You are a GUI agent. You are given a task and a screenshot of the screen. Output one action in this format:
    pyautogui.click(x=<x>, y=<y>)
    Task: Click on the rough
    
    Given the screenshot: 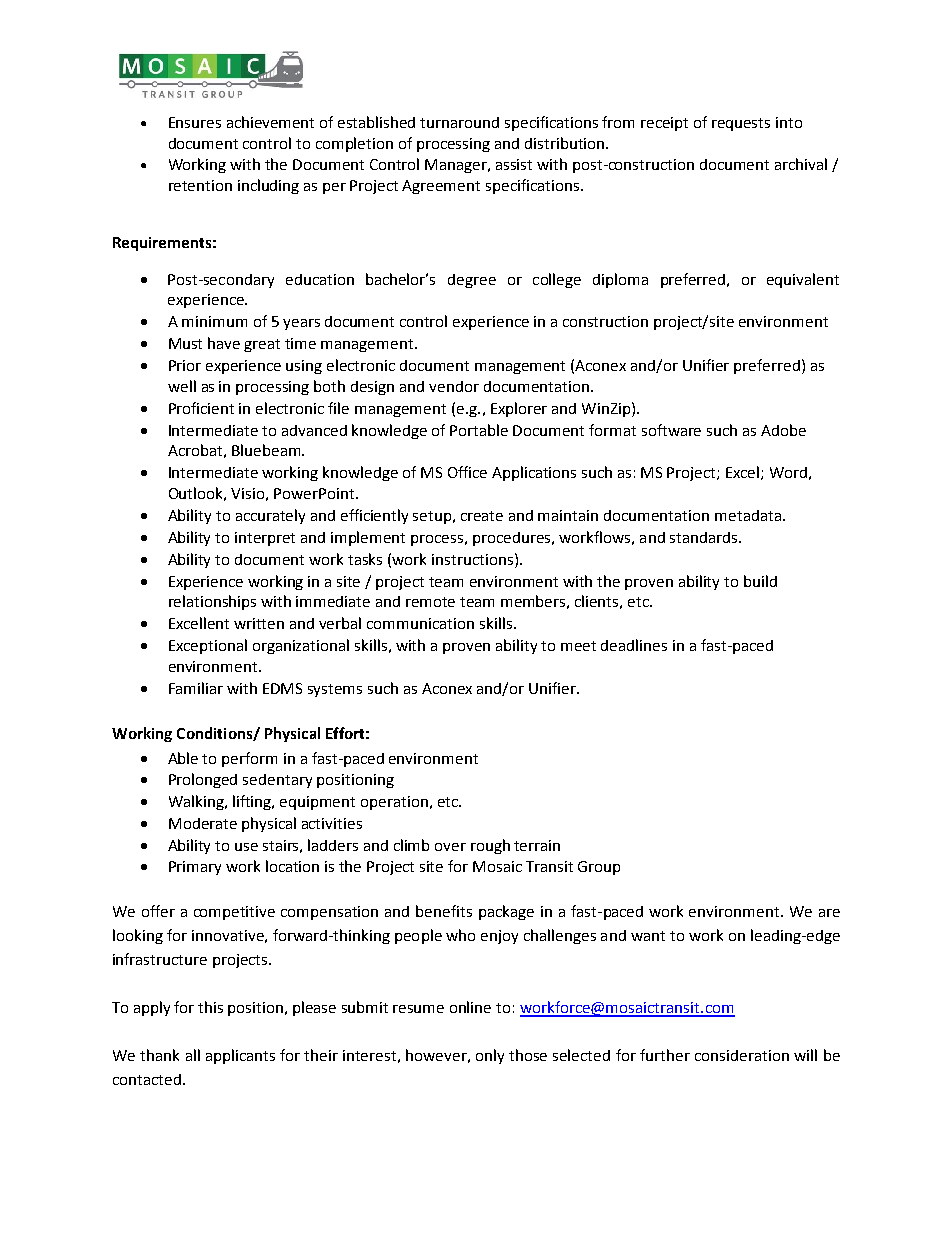 What is the action you would take?
    pyautogui.click(x=490, y=846)
